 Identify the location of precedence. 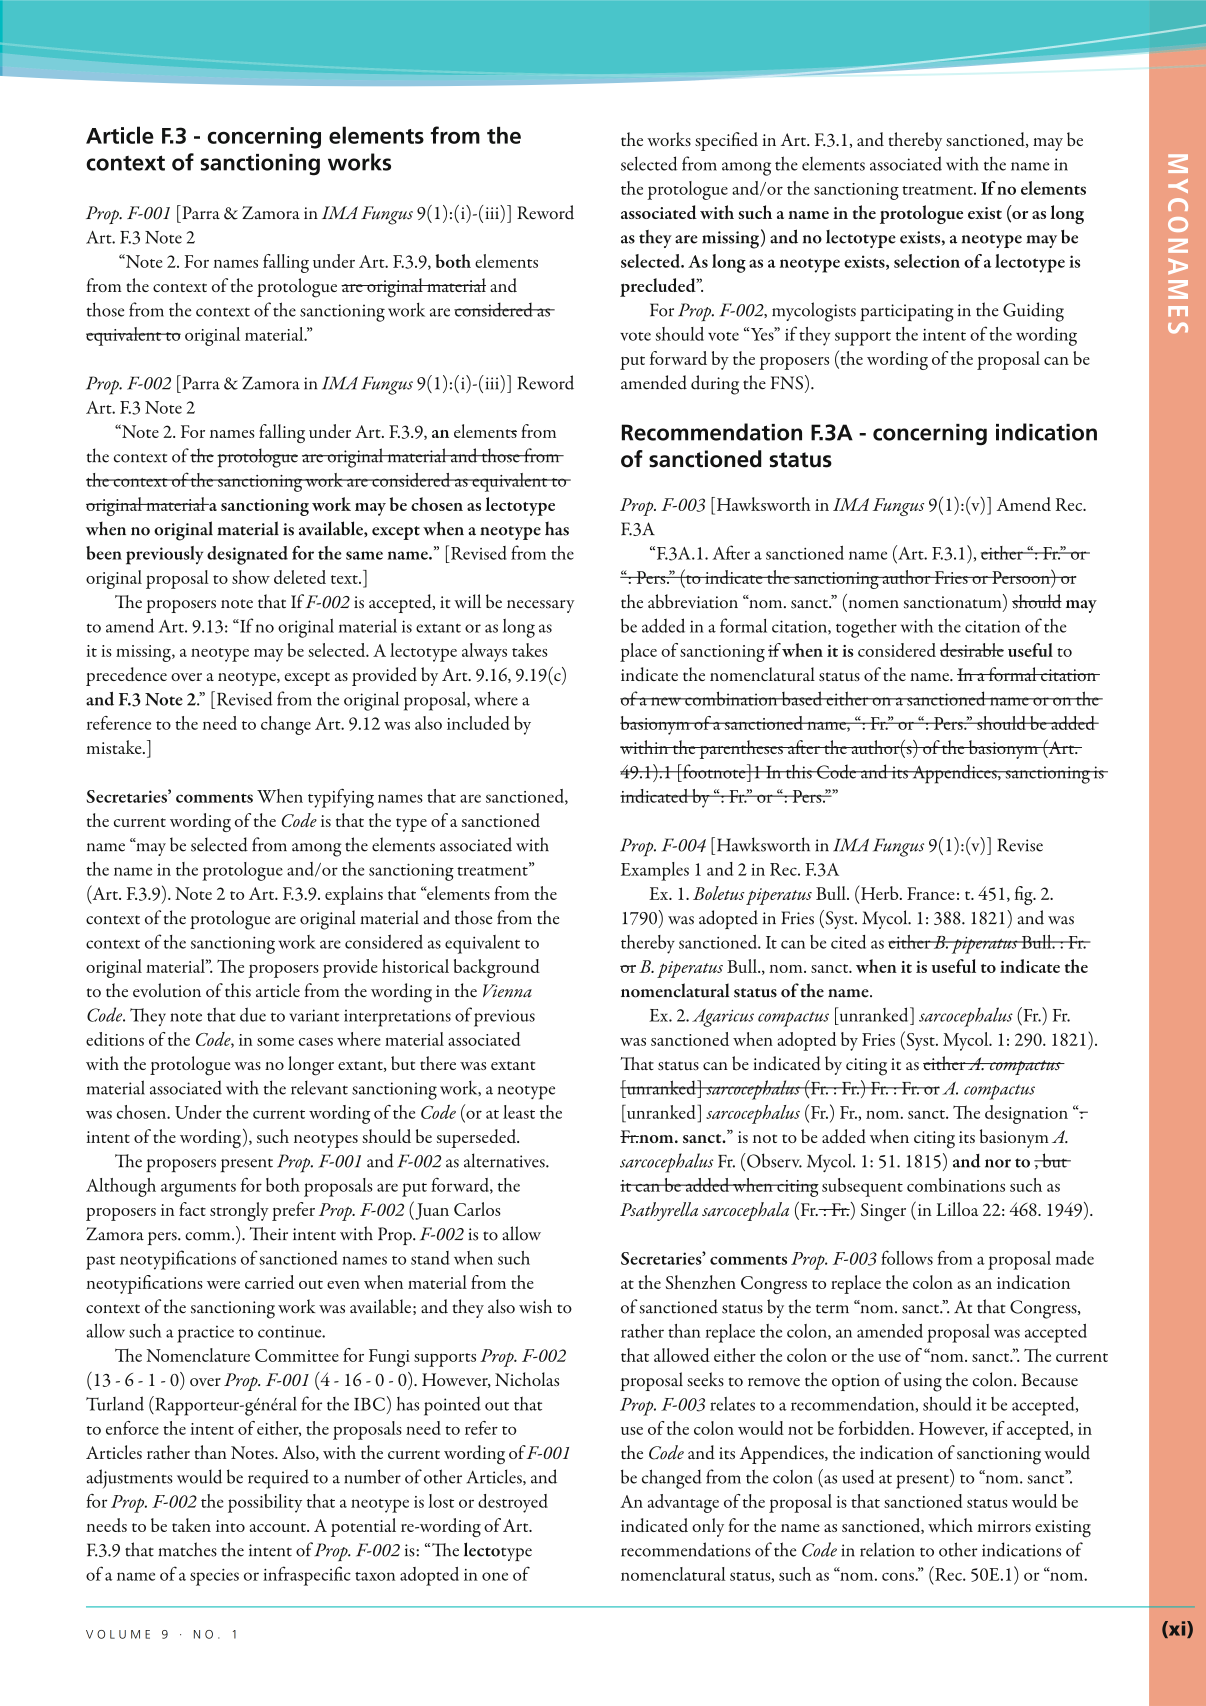
(126, 676).
